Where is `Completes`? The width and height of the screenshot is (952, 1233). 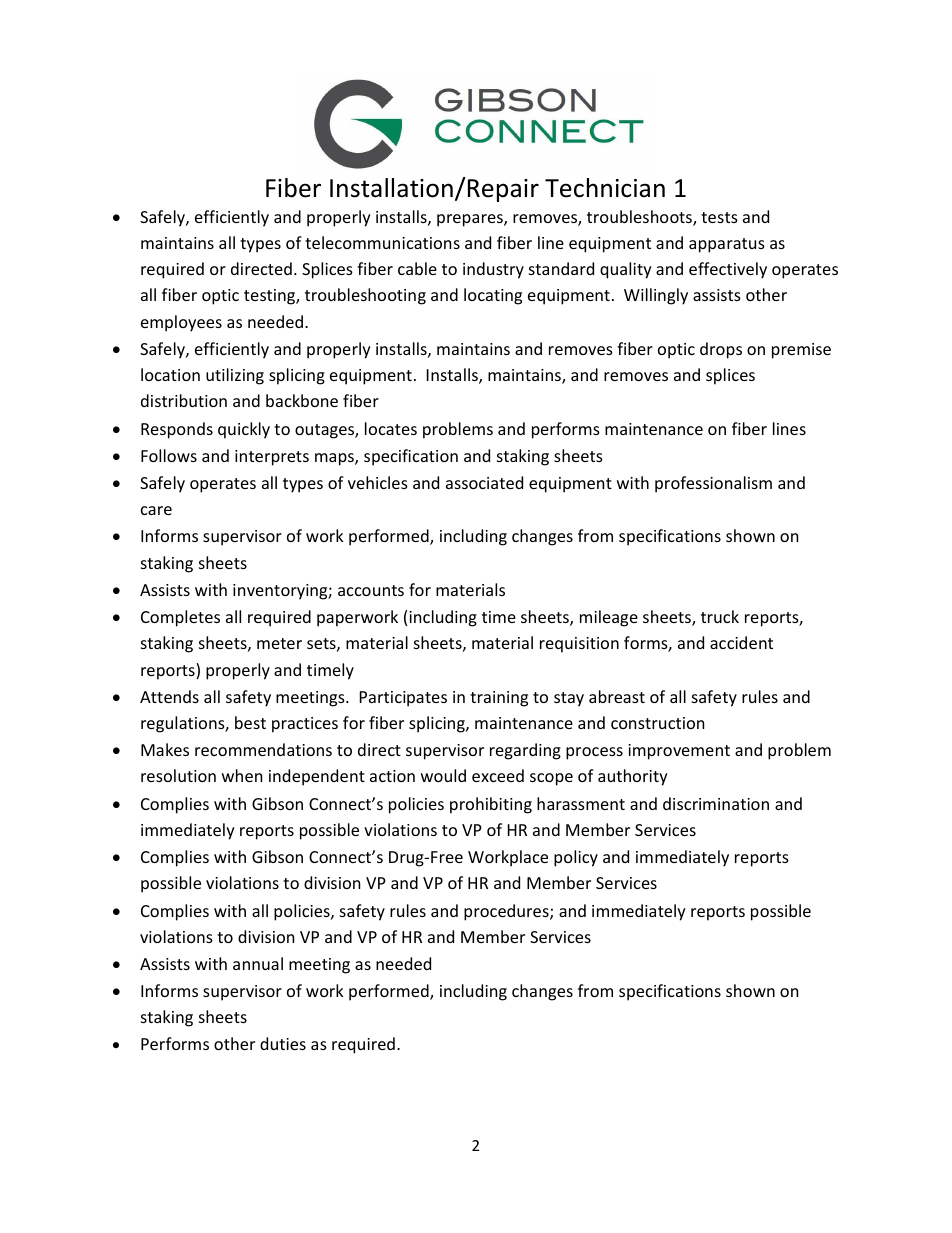
Completes is located at coordinates (180, 618).
